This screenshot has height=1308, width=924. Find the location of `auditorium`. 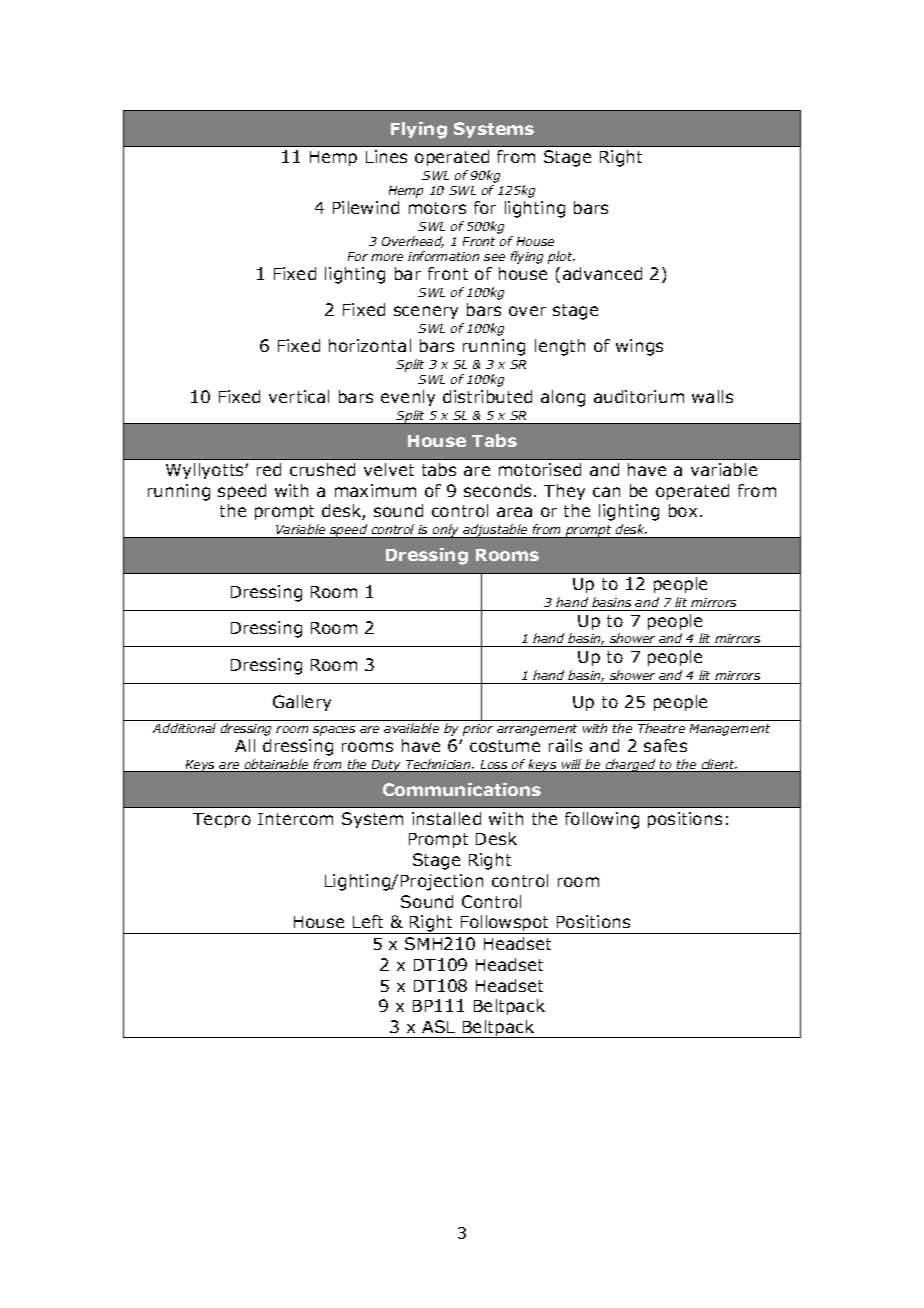

auditorium is located at coordinates (639, 396).
